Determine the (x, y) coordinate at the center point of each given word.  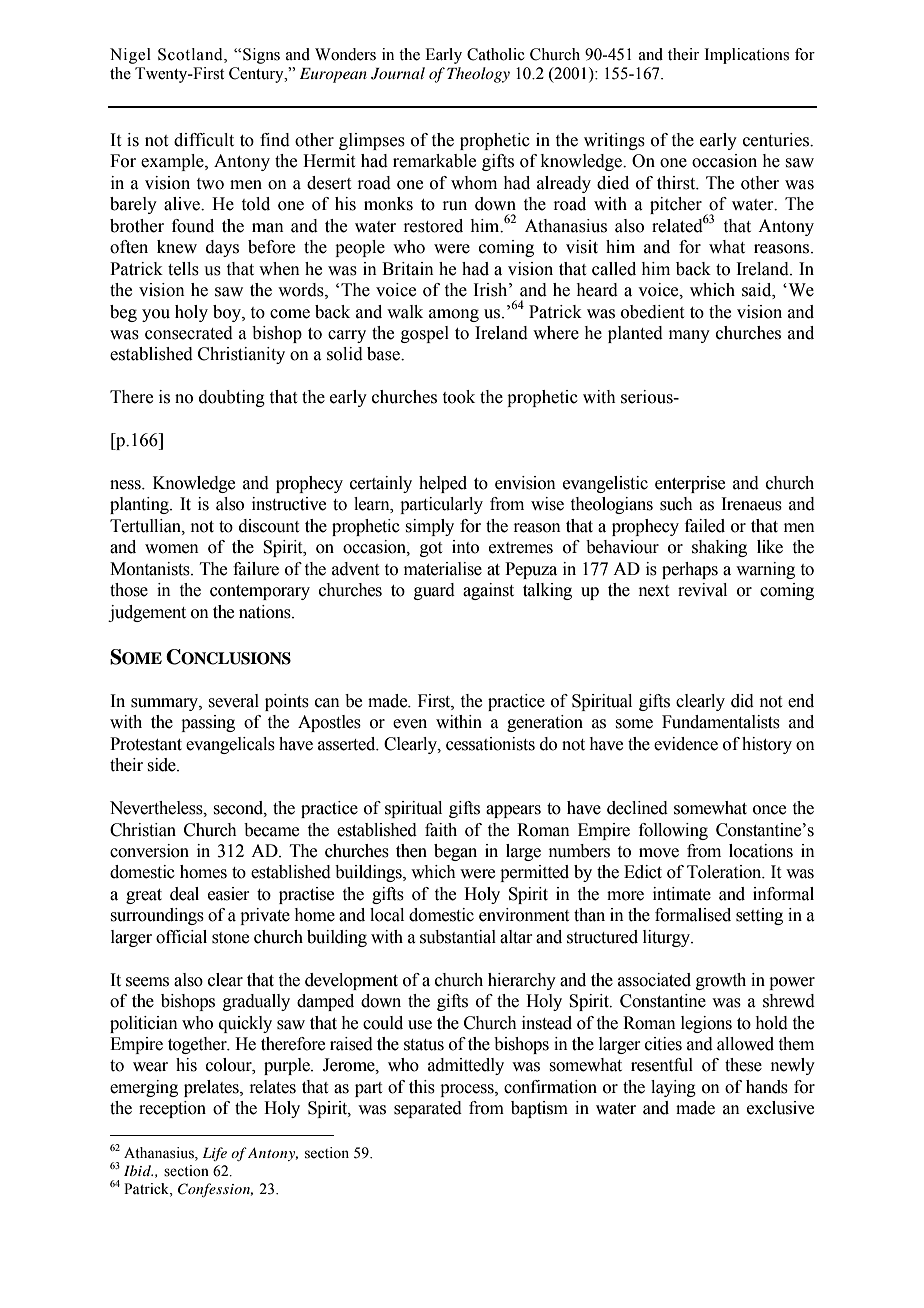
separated (428, 1109)
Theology (478, 75)
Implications (746, 56)
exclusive (780, 1108)
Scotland (191, 55)
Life (215, 1154)
